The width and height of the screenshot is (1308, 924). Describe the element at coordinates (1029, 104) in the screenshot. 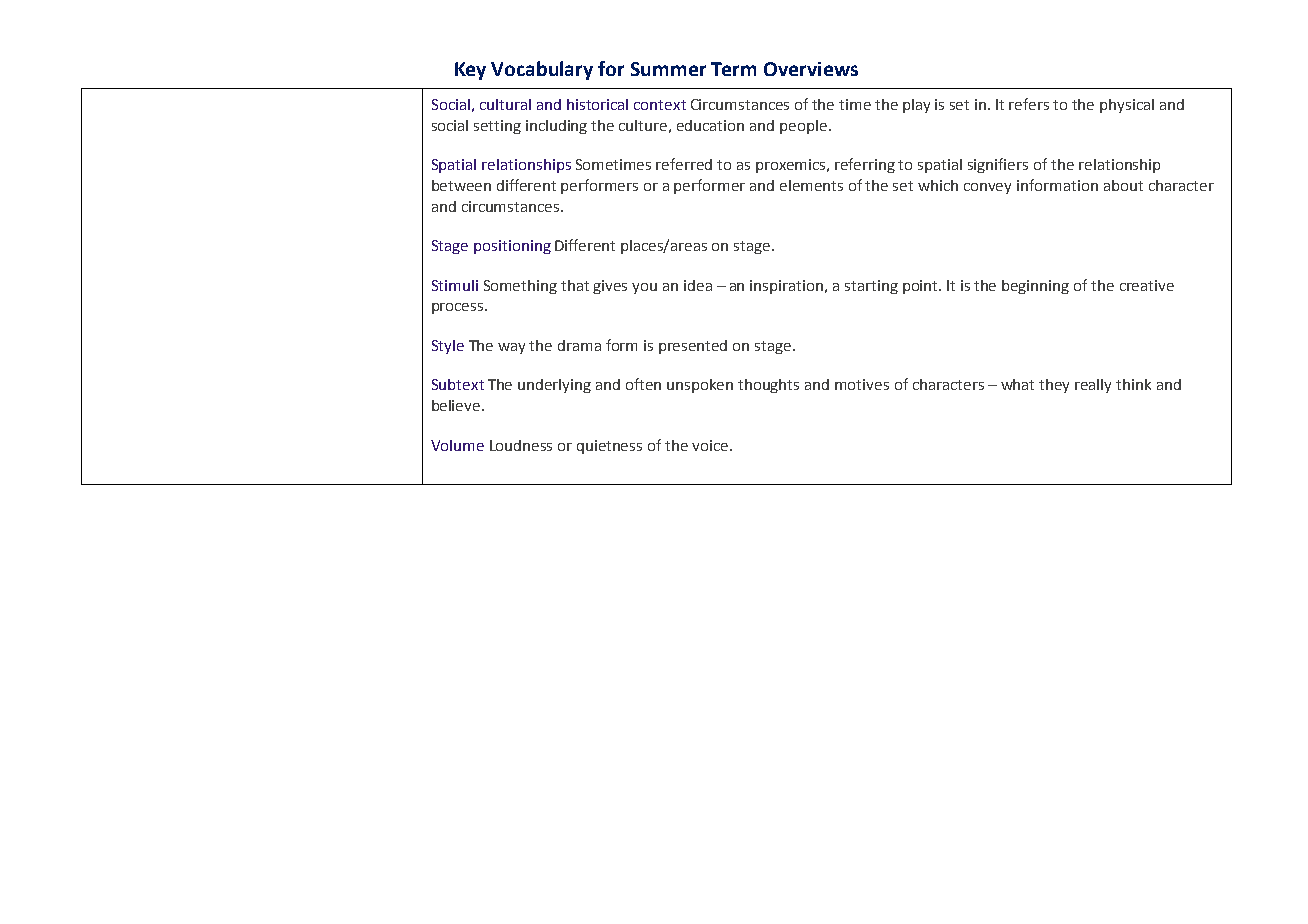

I see `refers` at that location.
